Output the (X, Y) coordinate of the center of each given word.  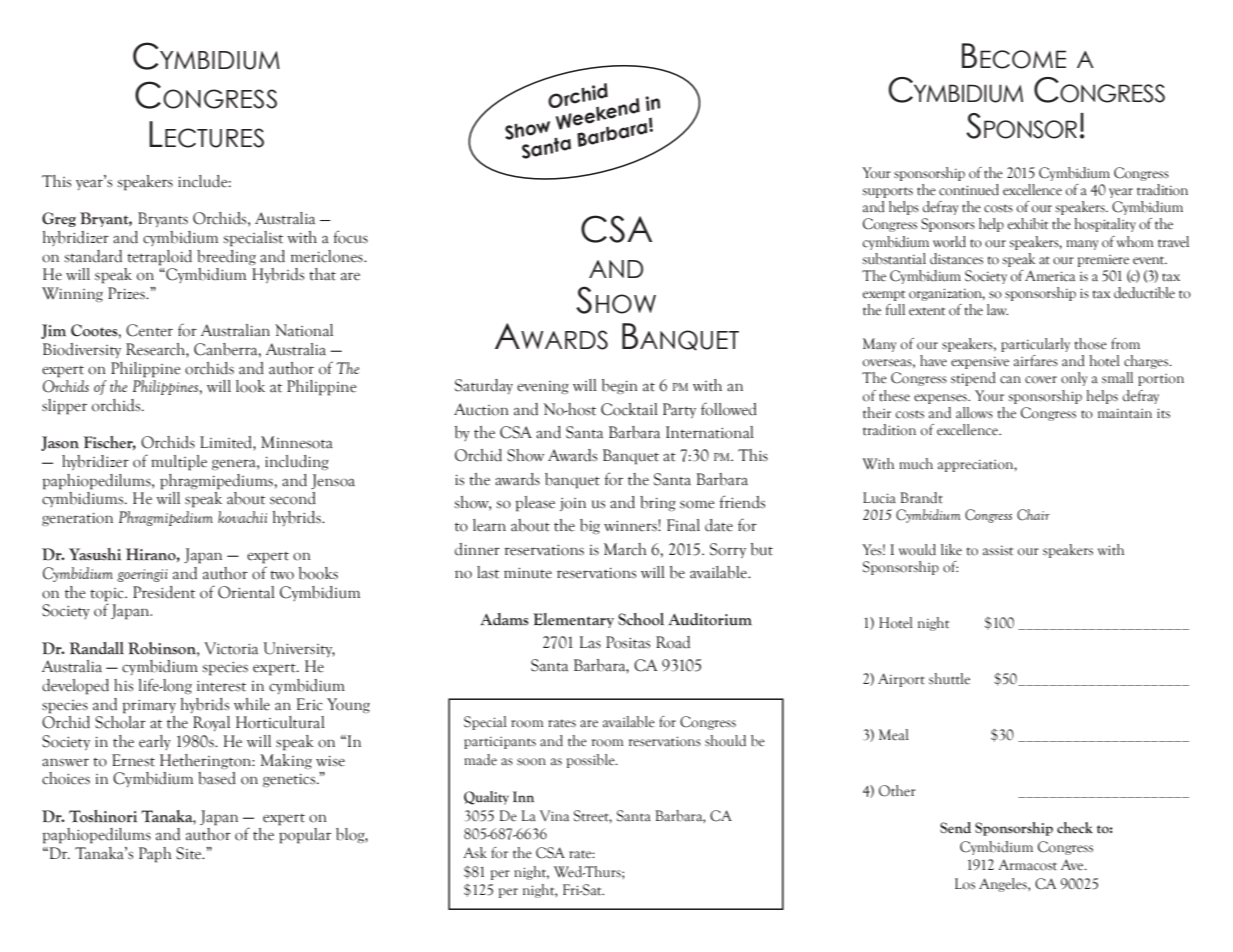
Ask (475, 853)
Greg (59, 219)
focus (350, 237)
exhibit (1028, 224)
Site (190, 853)
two (282, 575)
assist (998, 550)
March (625, 549)
